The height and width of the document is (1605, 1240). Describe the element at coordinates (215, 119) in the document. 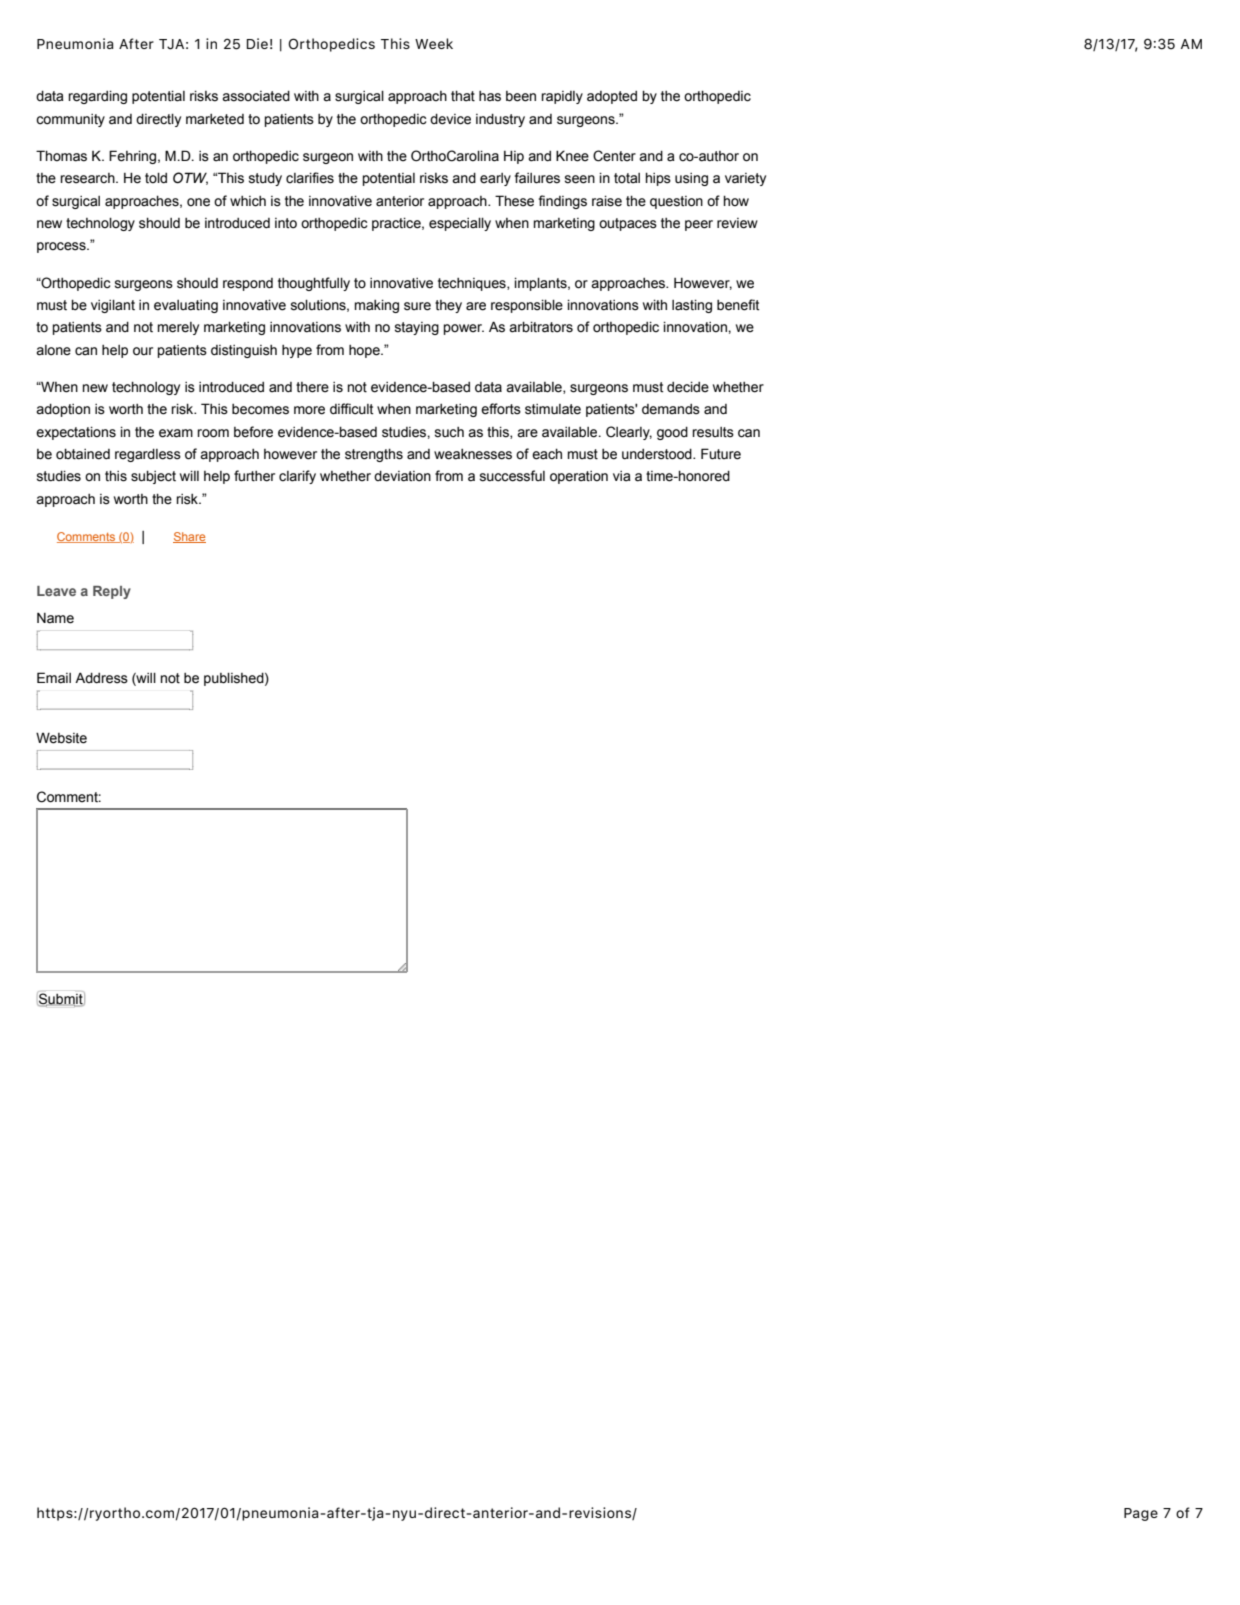

I see `marketed` at that location.
